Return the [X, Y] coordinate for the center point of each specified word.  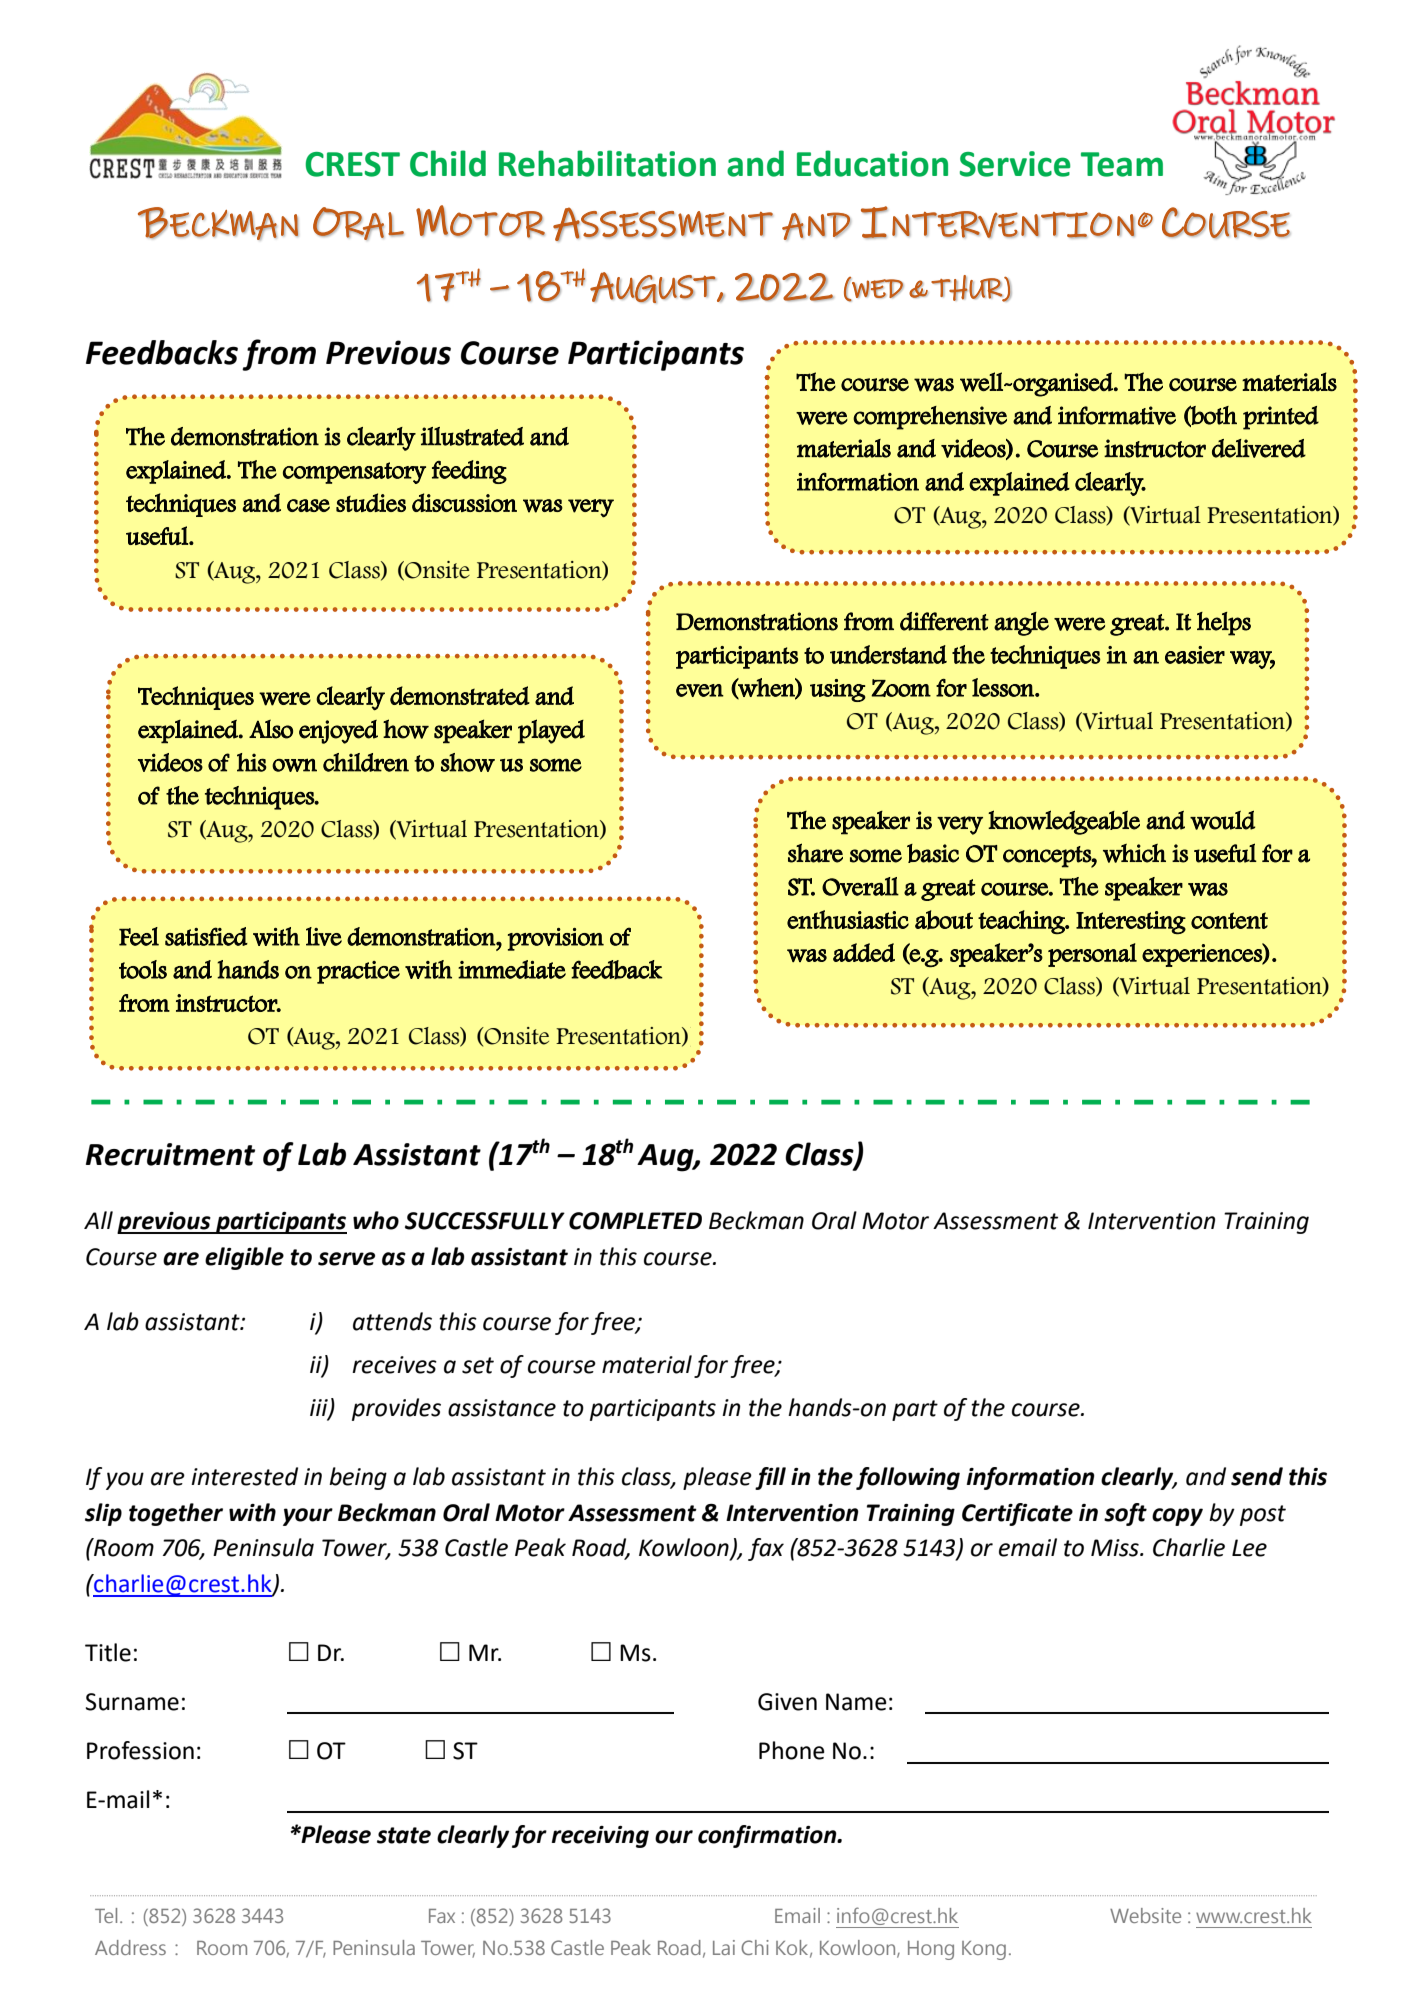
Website [1145, 1915]
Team [1122, 164]
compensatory [354, 473]
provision [556, 939]
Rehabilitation [607, 163]
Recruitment [170, 1154]
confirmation [768, 1836]
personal [1092, 955]
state [404, 1835]
